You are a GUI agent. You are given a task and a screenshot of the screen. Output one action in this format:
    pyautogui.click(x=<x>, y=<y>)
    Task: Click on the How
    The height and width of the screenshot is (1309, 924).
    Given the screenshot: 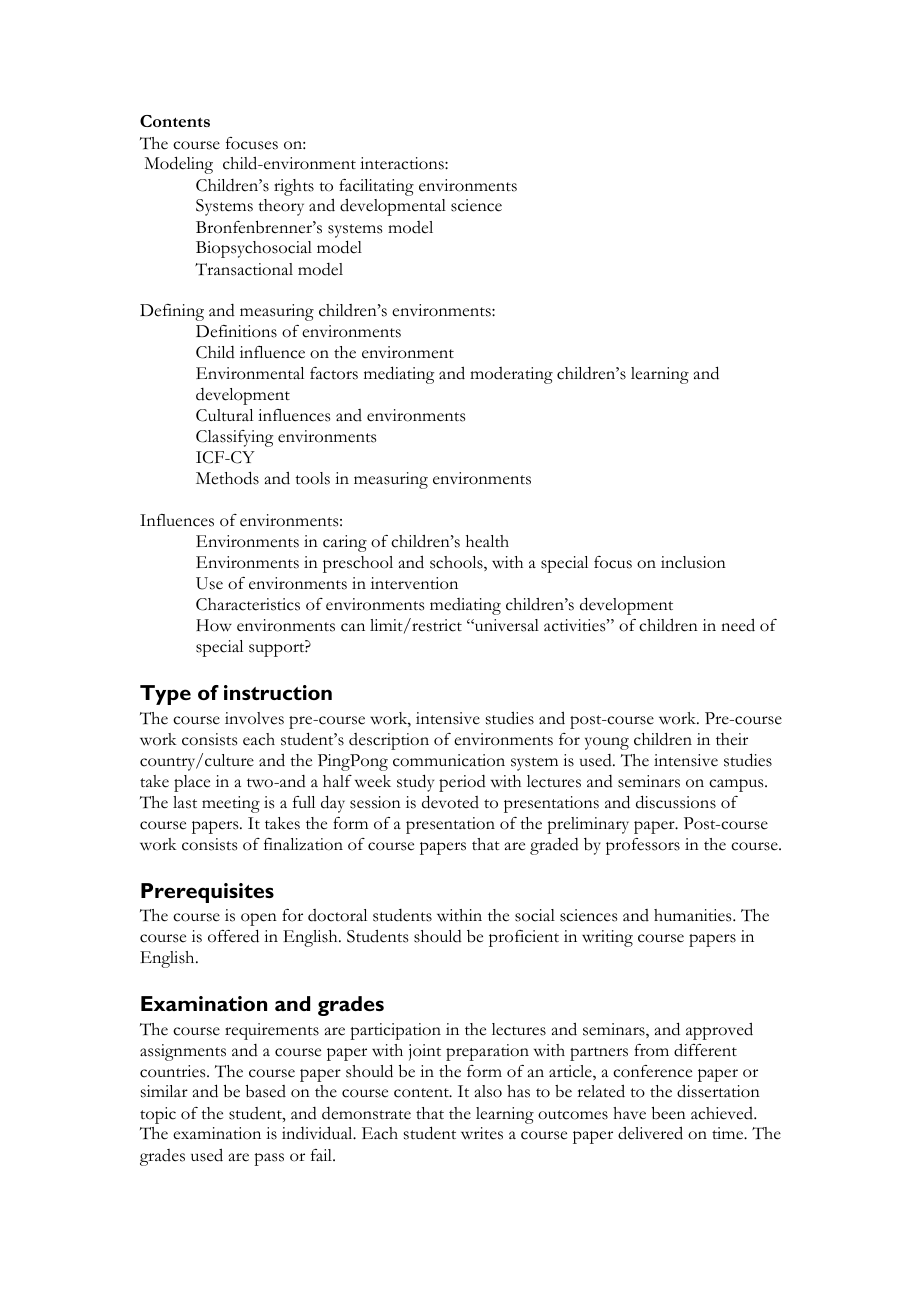 What is the action you would take?
    pyautogui.click(x=214, y=625)
